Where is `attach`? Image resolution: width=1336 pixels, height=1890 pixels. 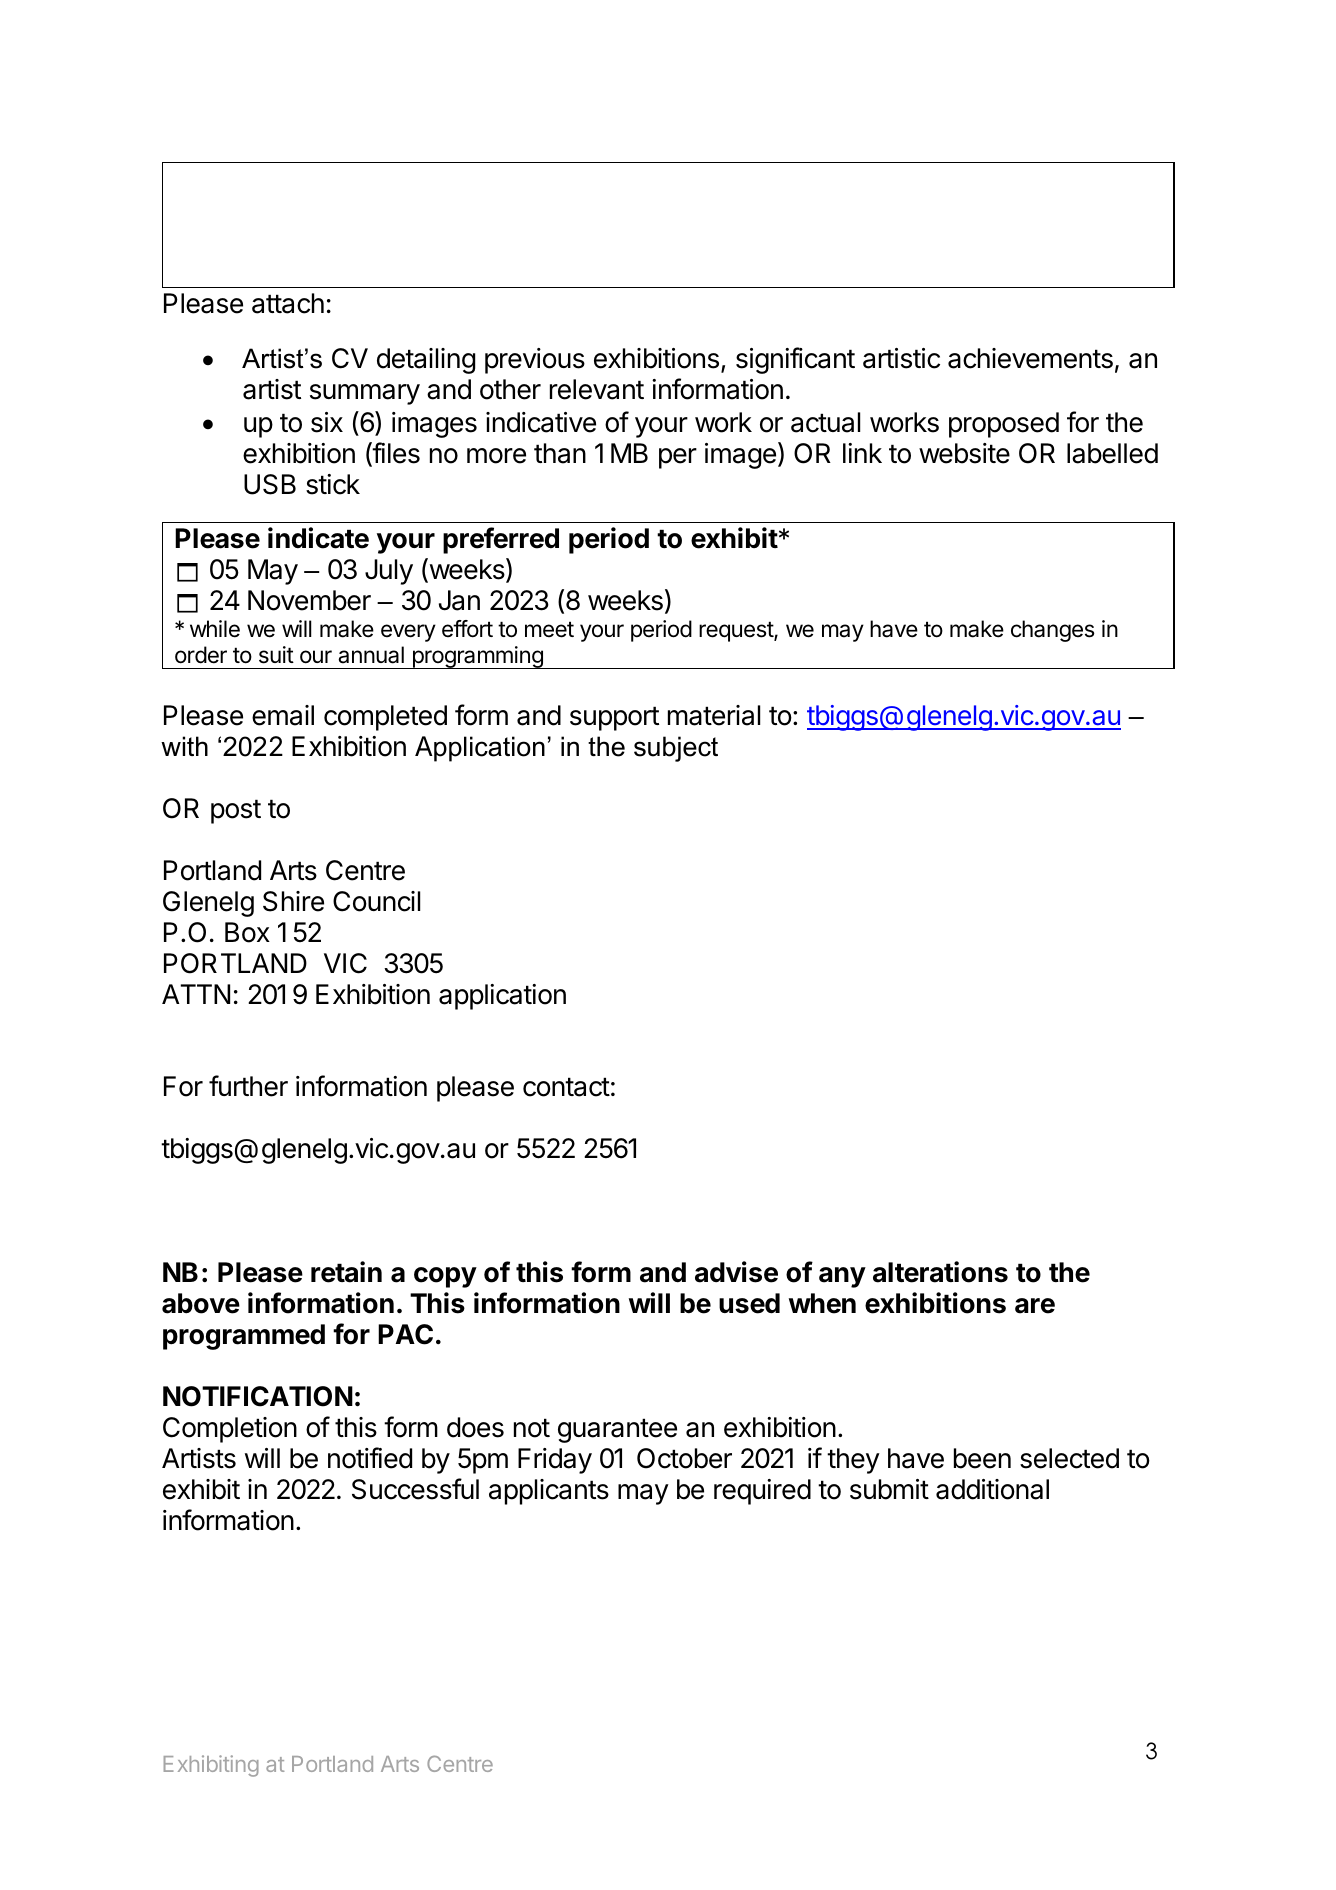
attach is located at coordinates (288, 303).
